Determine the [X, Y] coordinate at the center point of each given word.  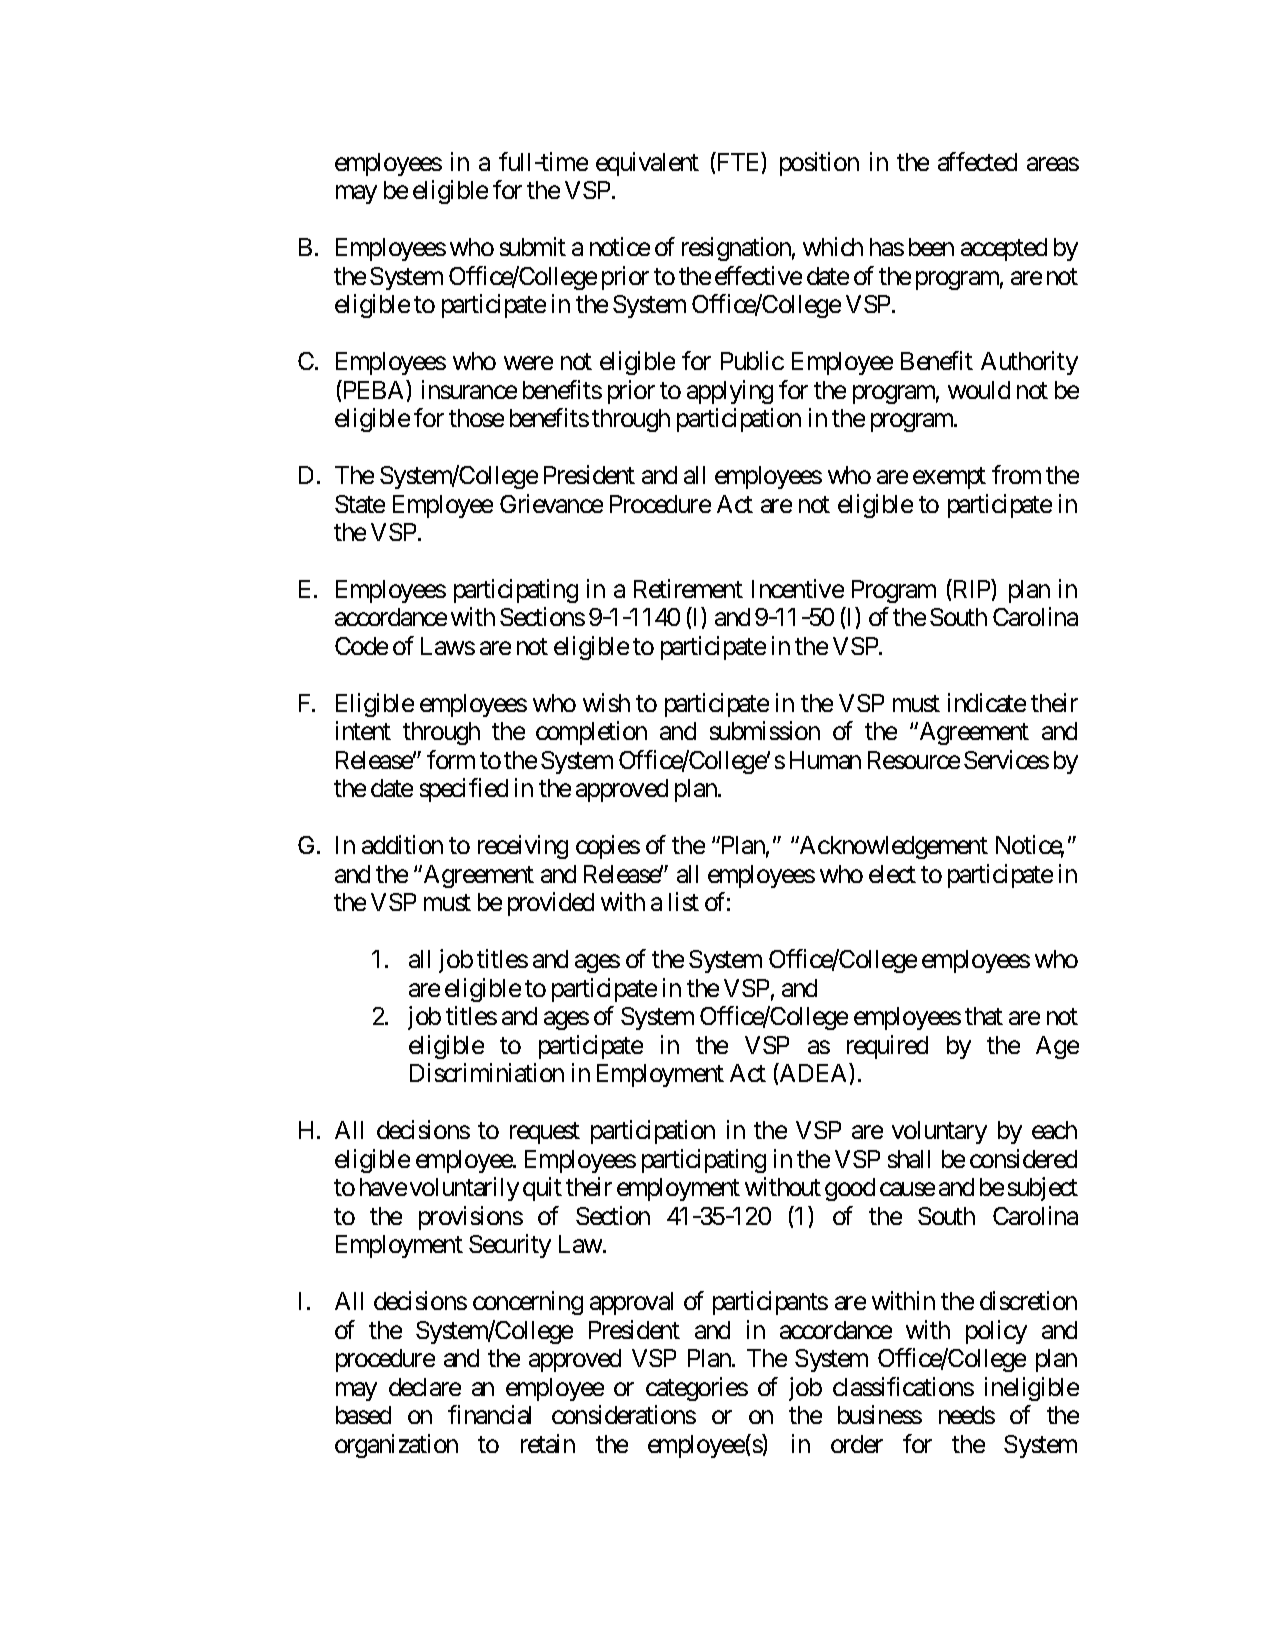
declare [425, 1387]
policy [996, 1332]
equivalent [647, 164]
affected [977, 161]
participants [770, 1303]
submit [533, 246]
